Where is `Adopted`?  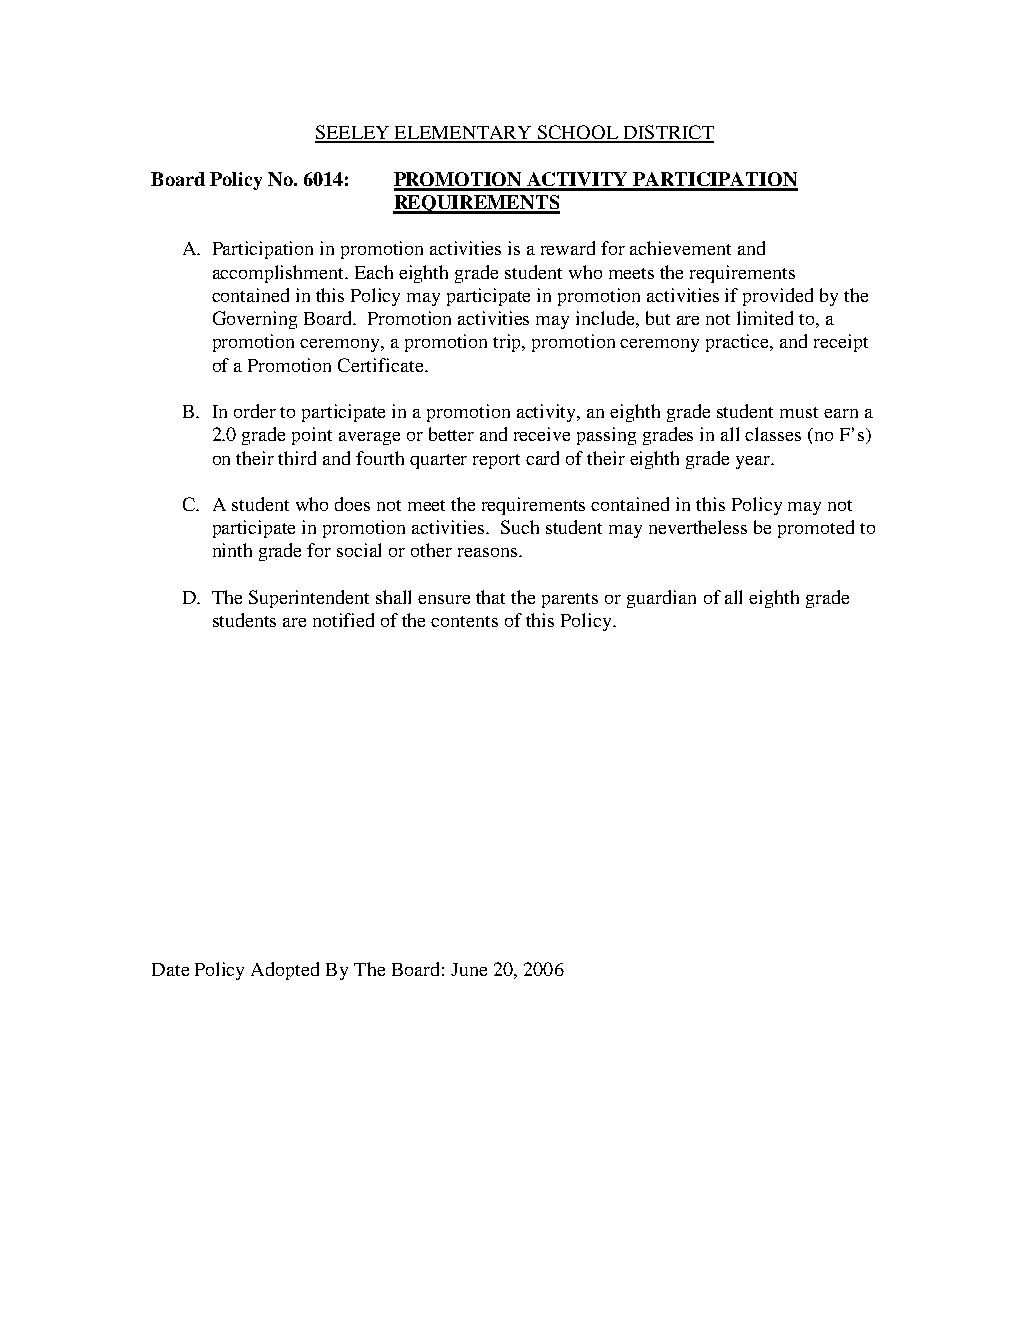
Adopted is located at coordinates (285, 971).
